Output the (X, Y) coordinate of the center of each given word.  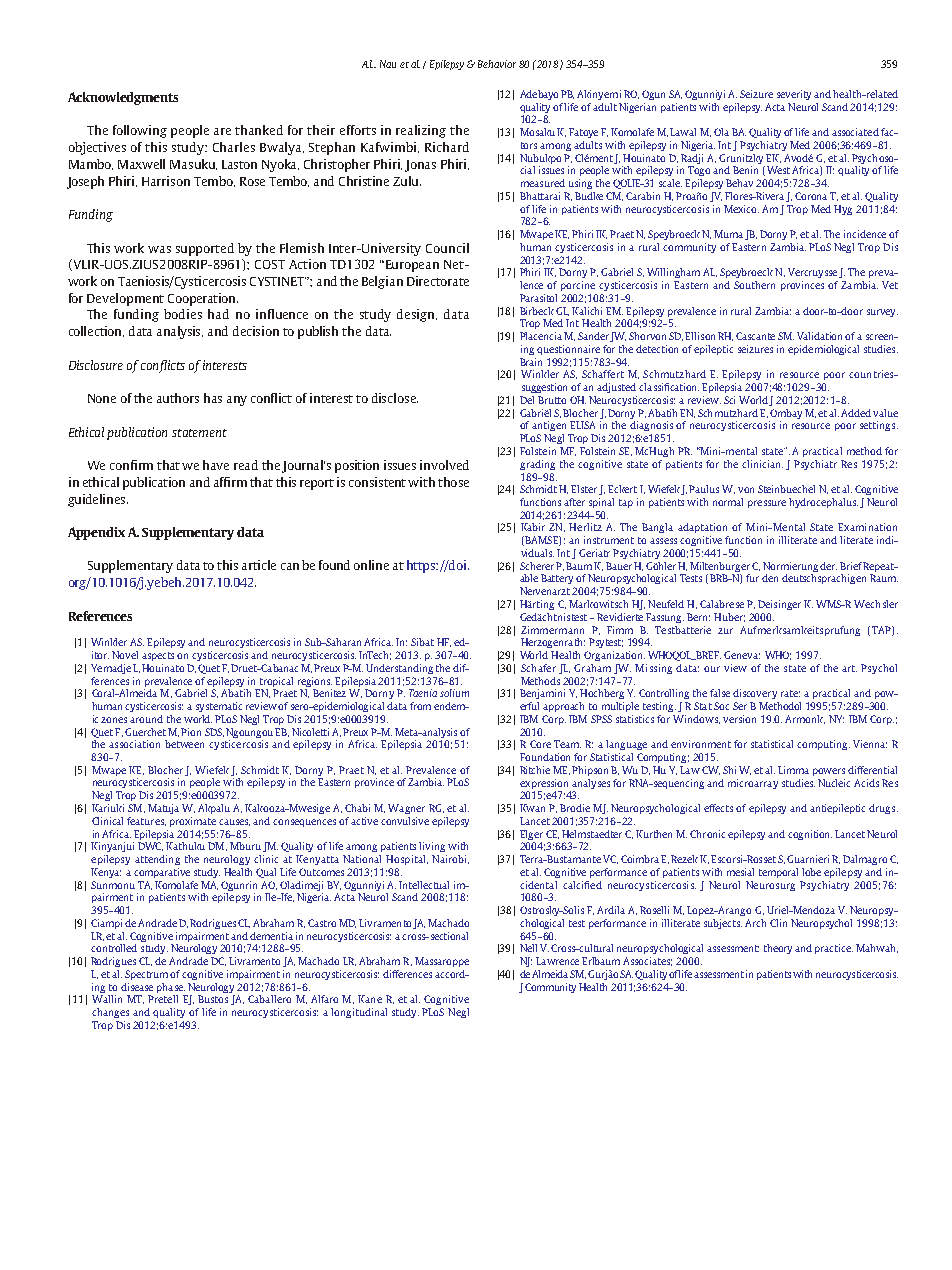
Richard (447, 147)
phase (171, 988)
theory (780, 949)
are (222, 131)
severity (794, 95)
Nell (528, 948)
